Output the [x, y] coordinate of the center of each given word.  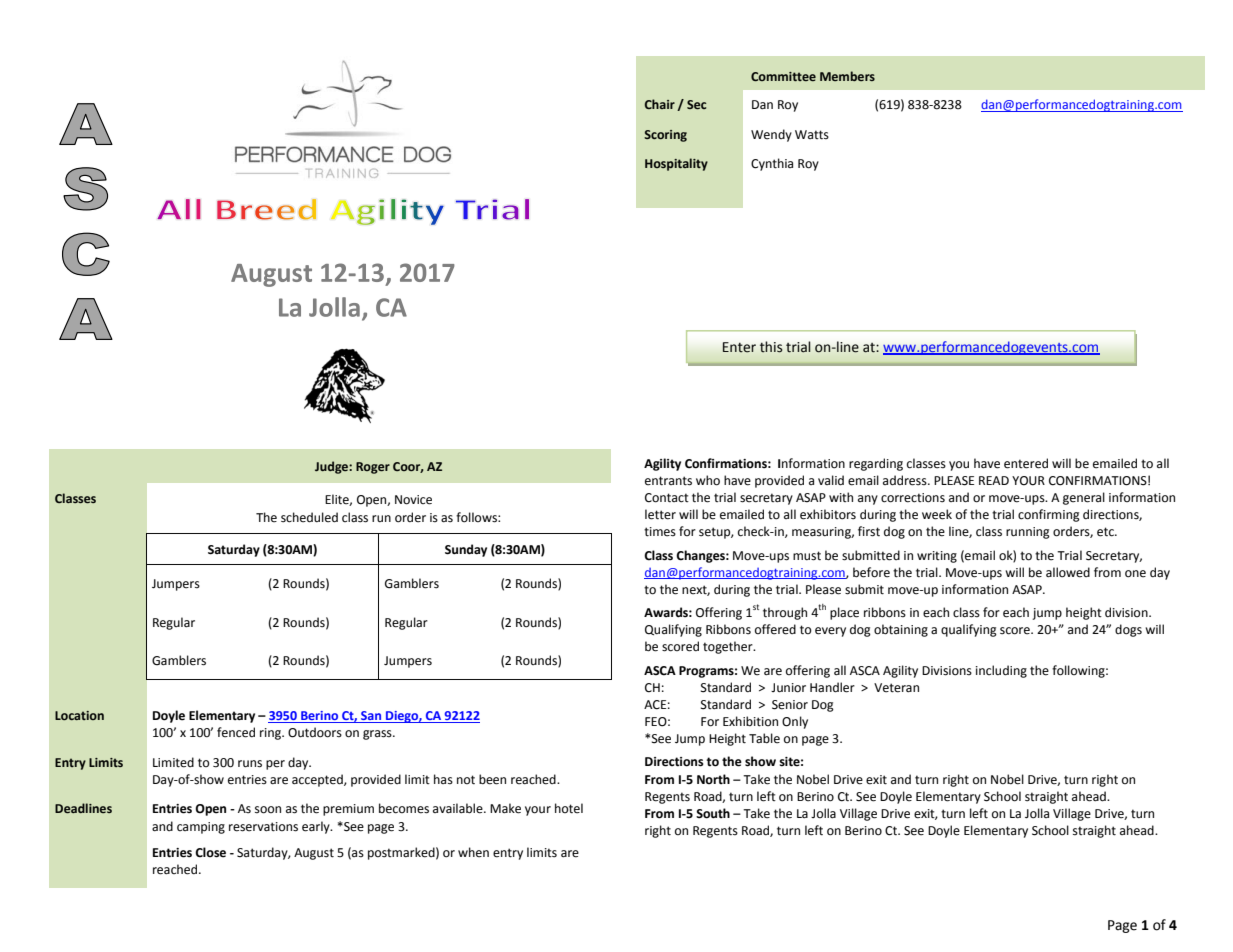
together [729, 647]
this [771, 347]
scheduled [309, 517]
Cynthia [772, 164]
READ [994, 480]
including [1001, 671]
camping [201, 828]
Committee [783, 76]
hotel [569, 808]
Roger [373, 468]
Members [847, 76]
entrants [668, 481]
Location [79, 715]
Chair [660, 104]
